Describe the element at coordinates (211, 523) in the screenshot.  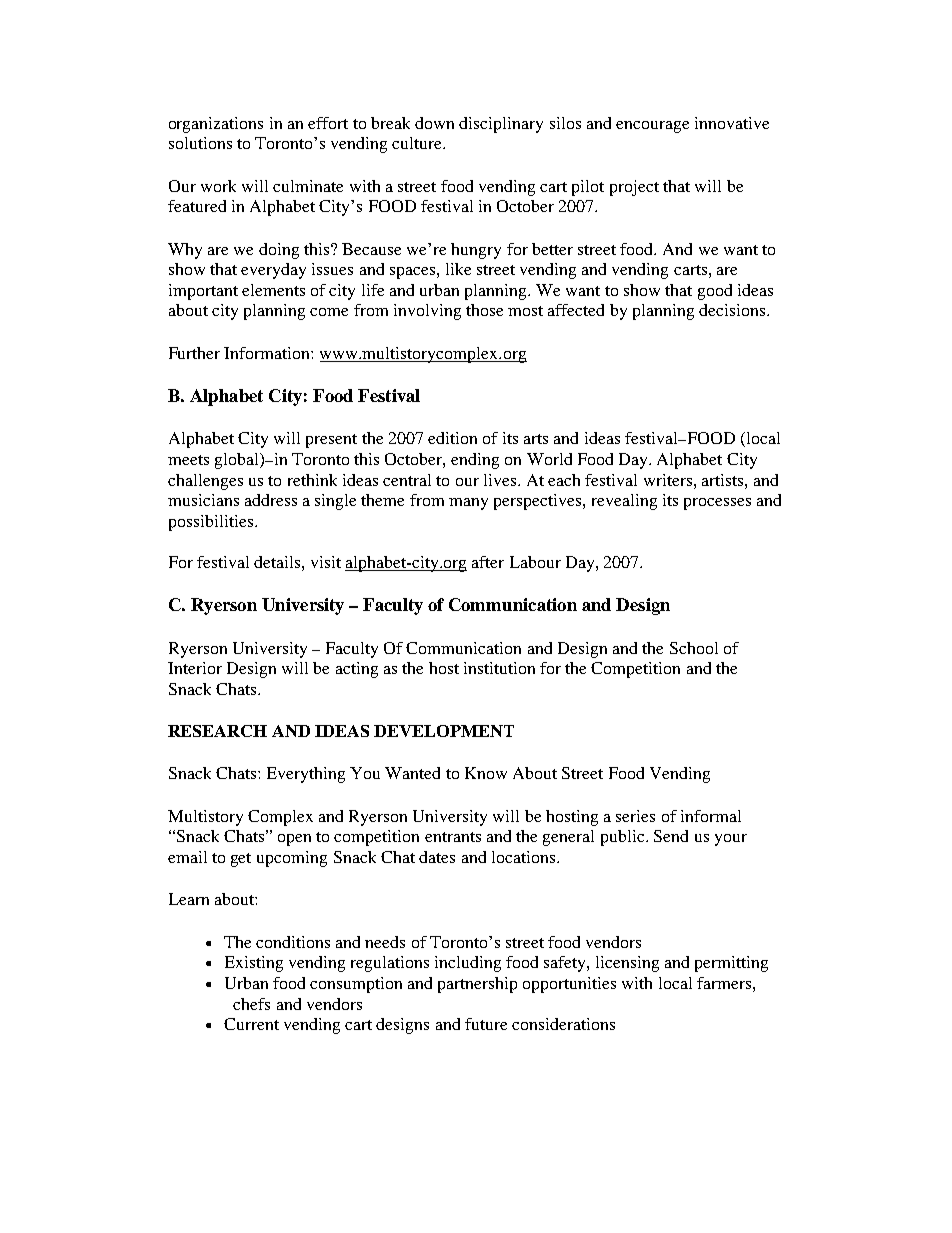
I see `possibilities` at that location.
